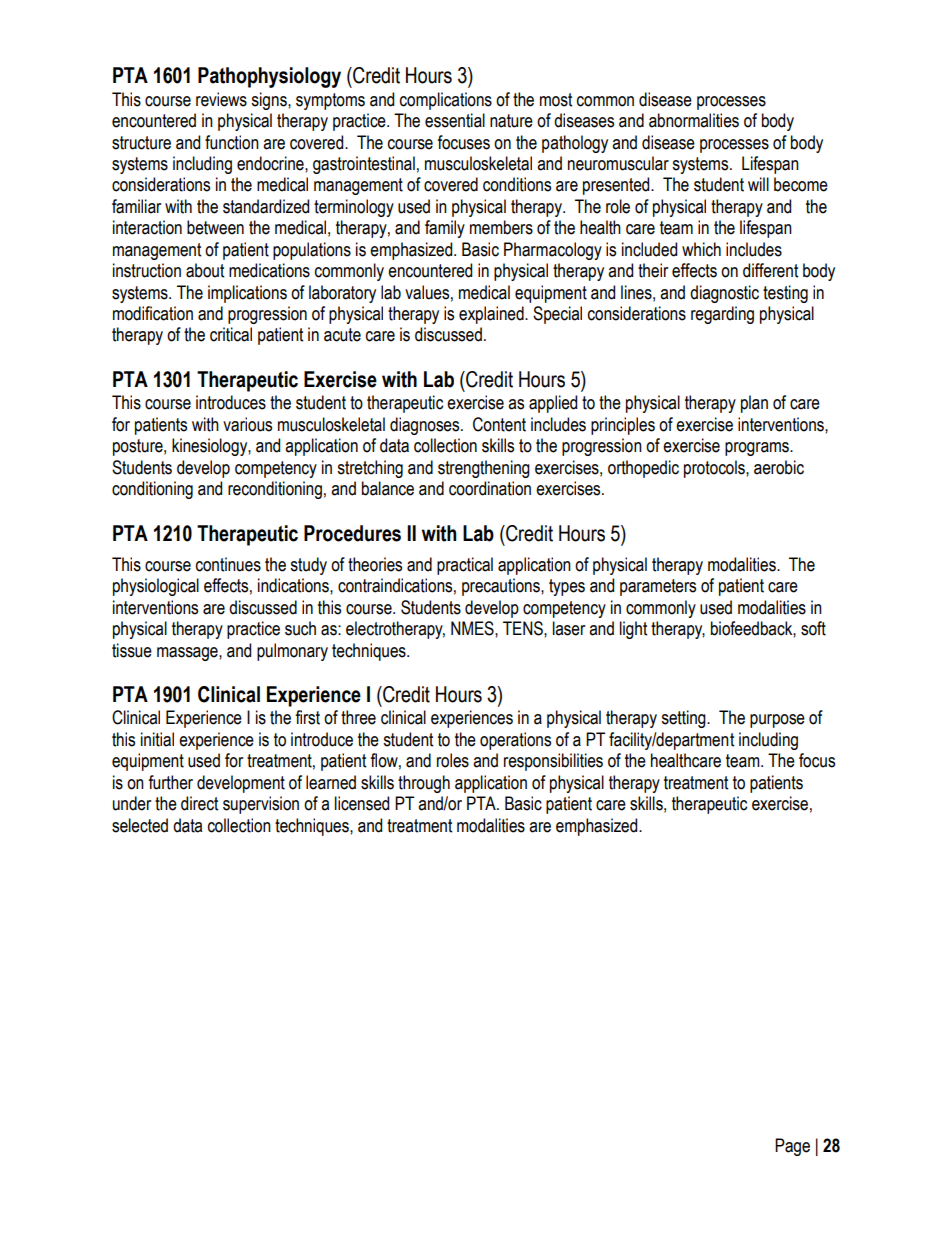 This image has height=1233, width=952. I want to click on selected, so click(140, 825).
